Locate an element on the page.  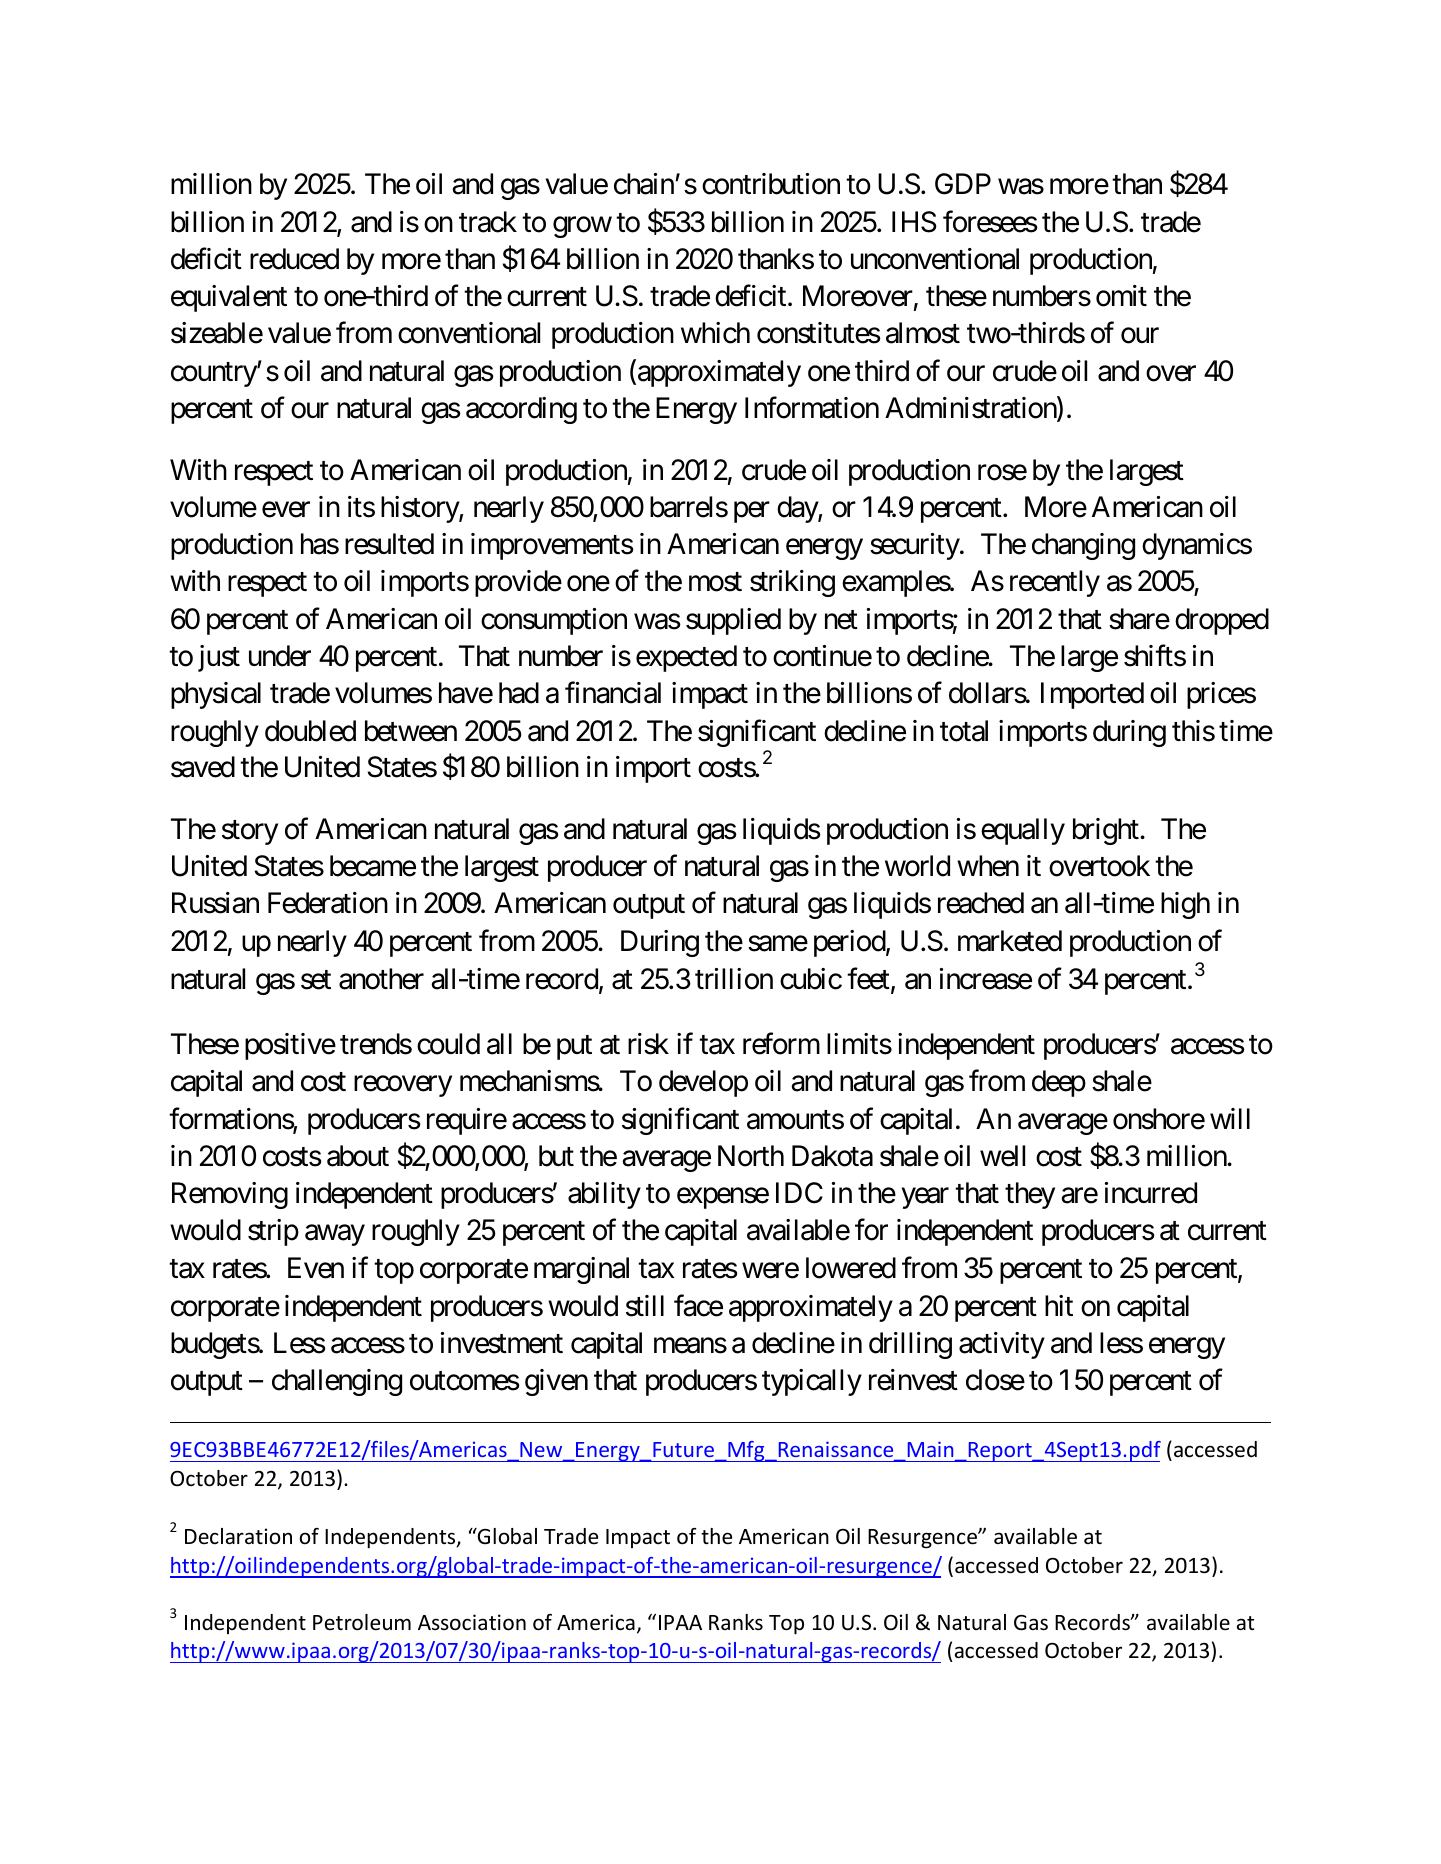
Association is located at coordinates (472, 1622).
